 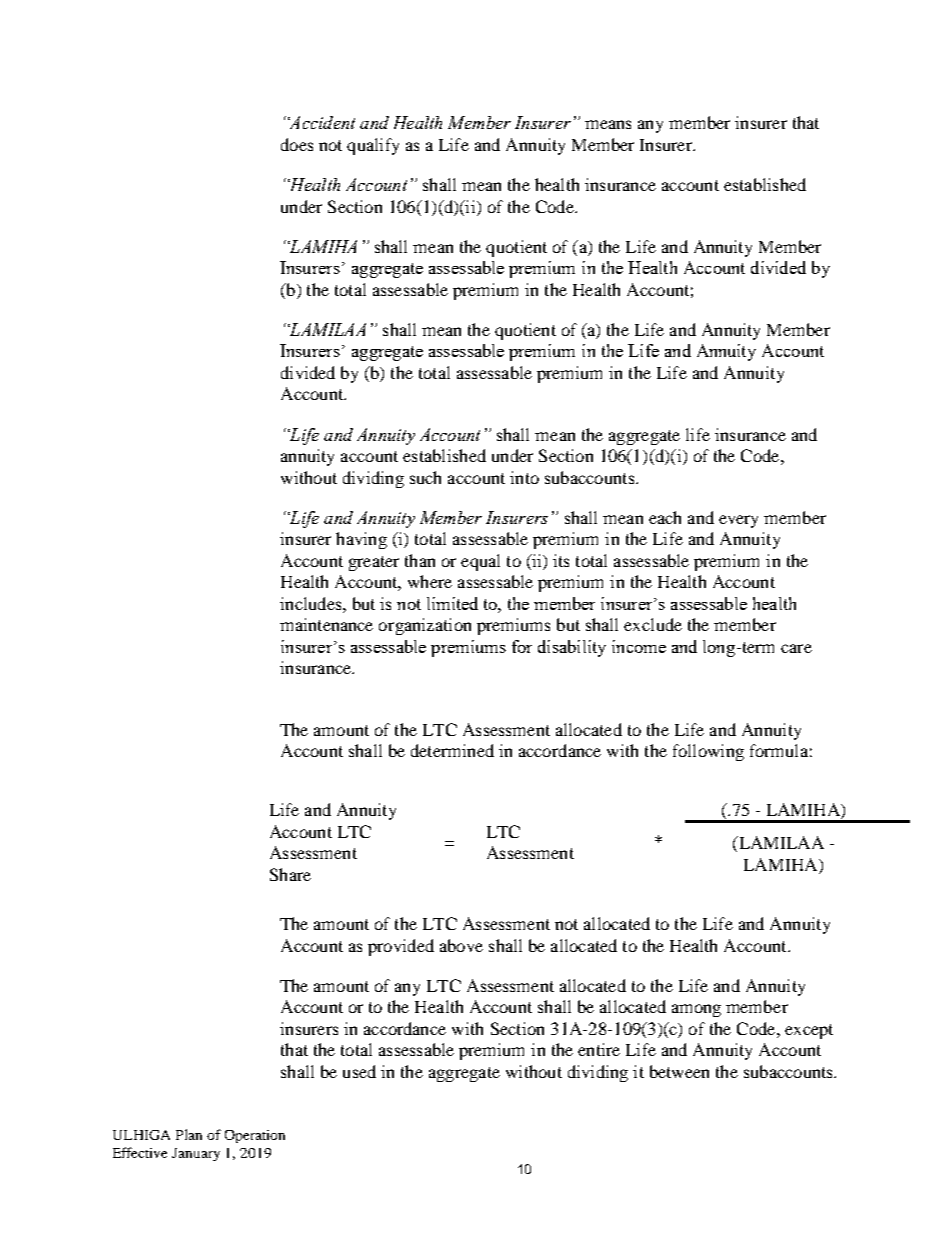 I want to click on includes, so click(x=312, y=603).
